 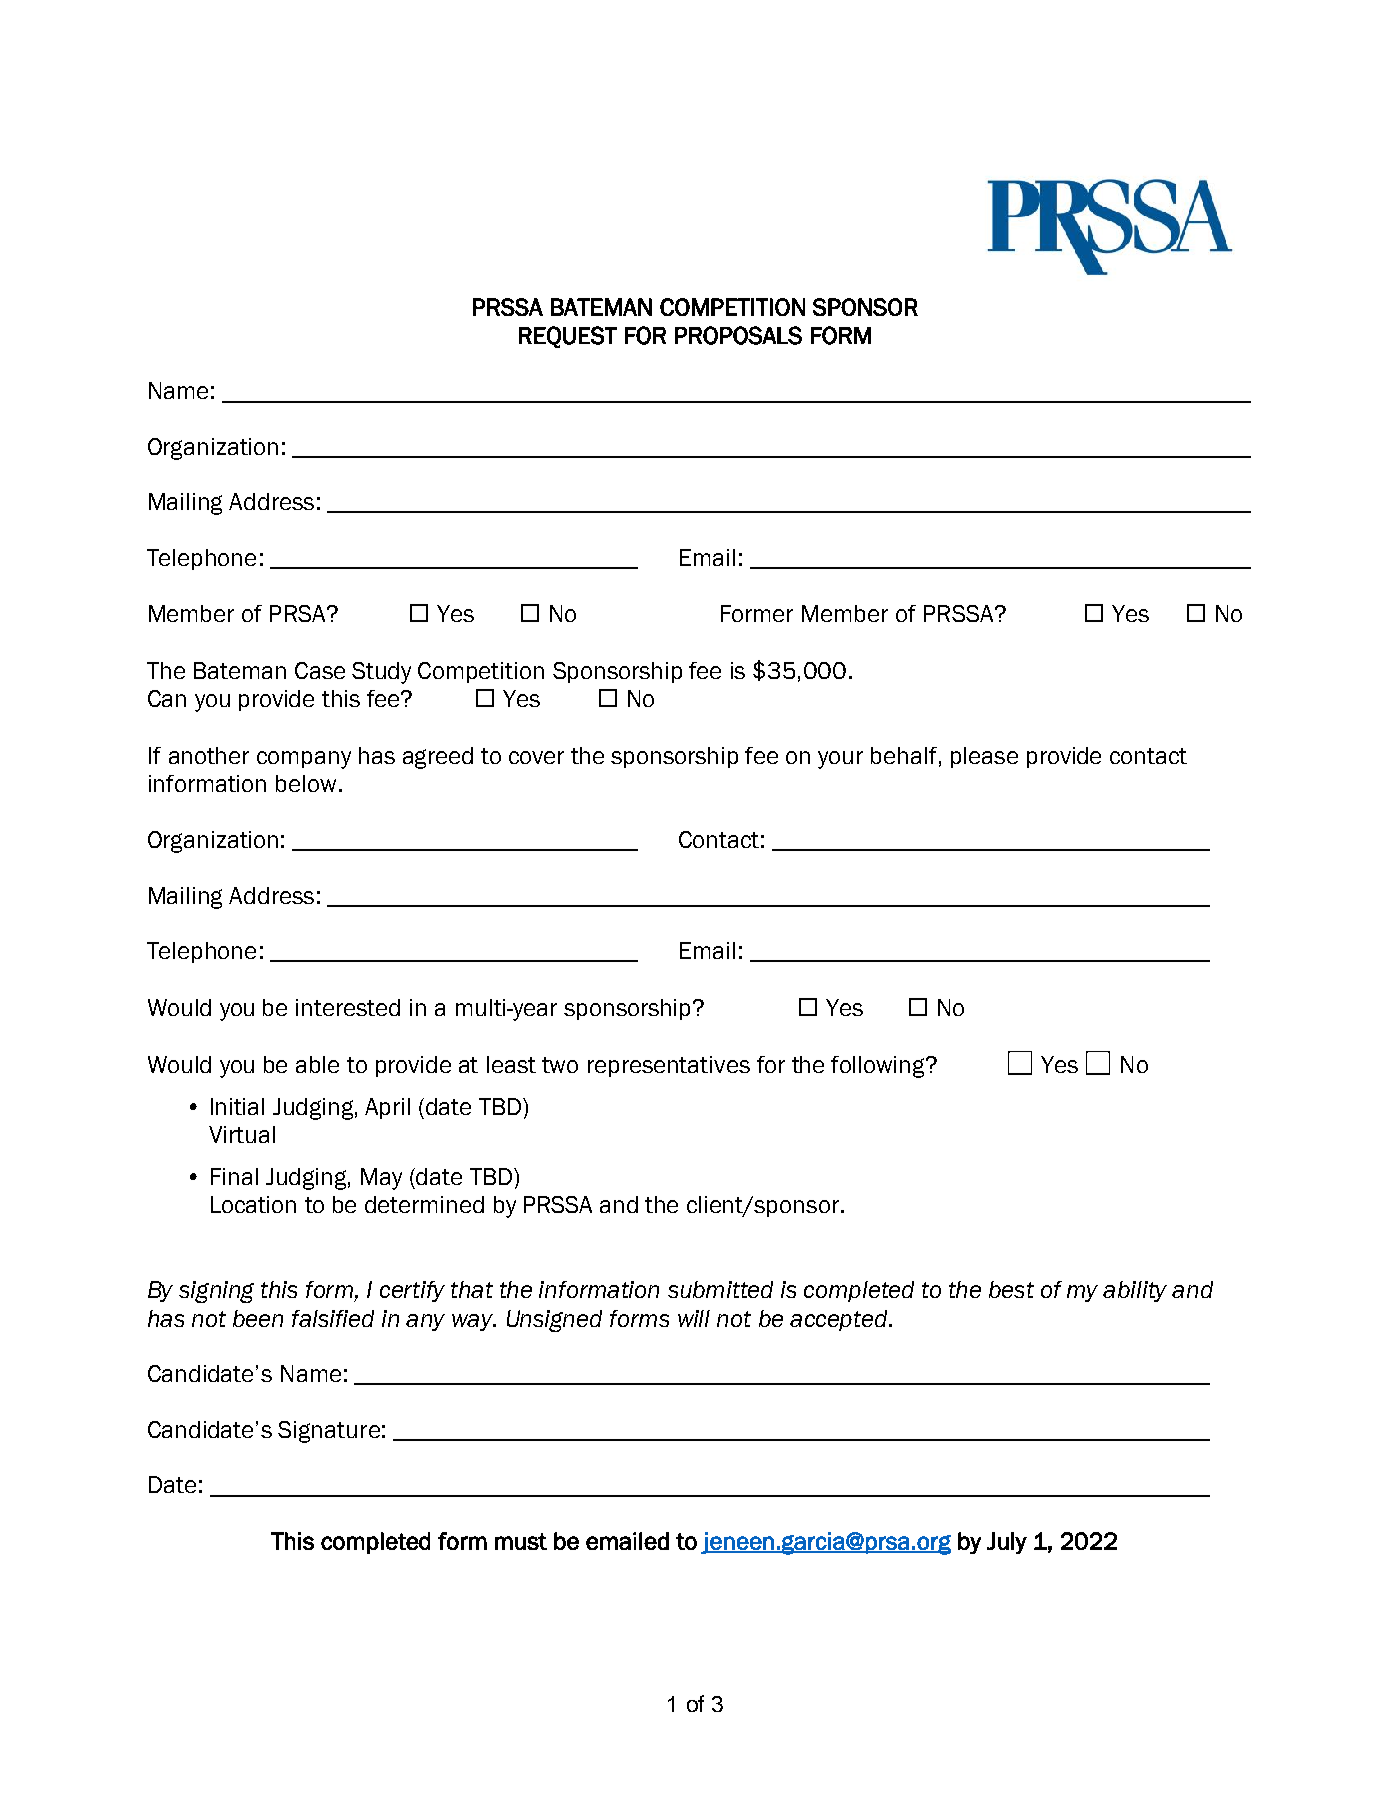 I want to click on able, so click(x=317, y=1064).
